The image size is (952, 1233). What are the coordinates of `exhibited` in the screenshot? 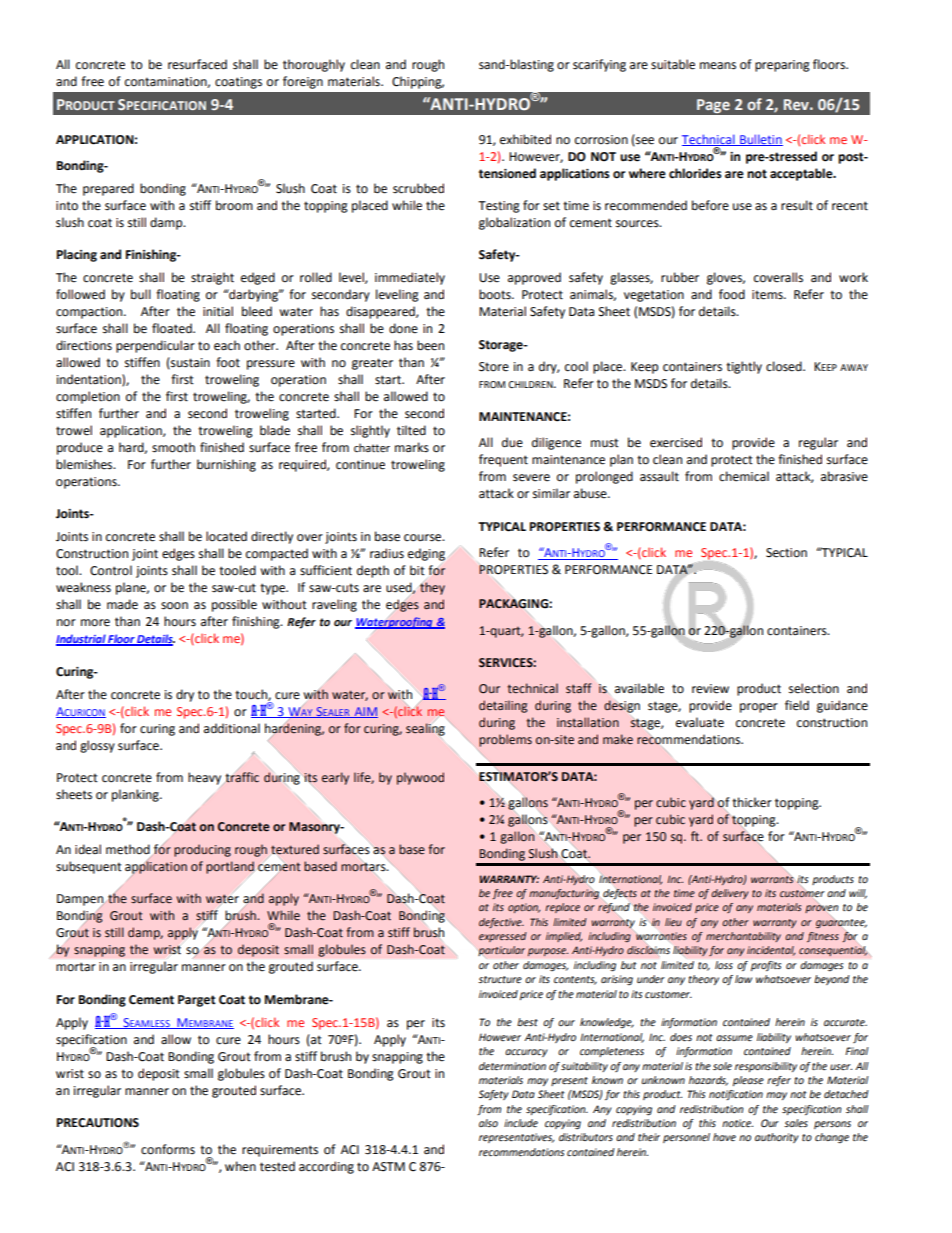 It's located at (525, 139).
